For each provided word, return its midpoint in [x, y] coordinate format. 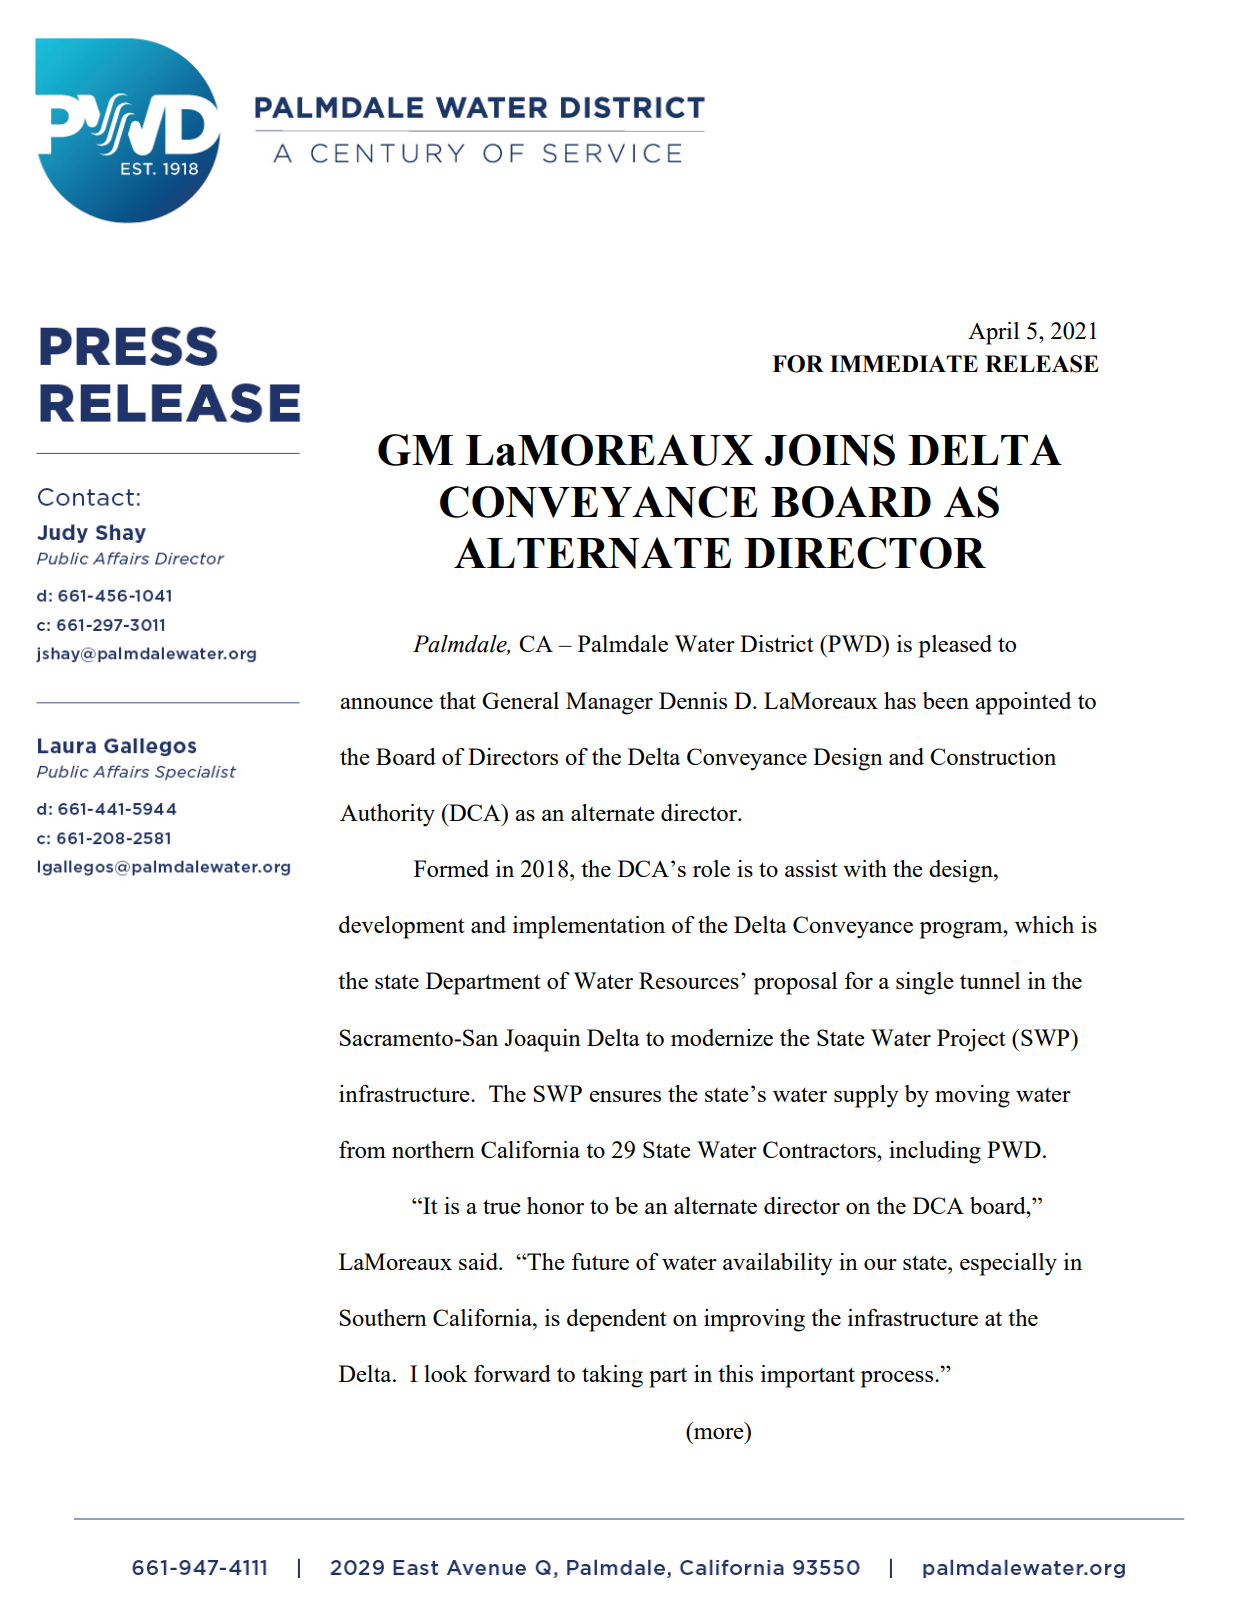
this [735, 1373]
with [865, 868]
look [446, 1373]
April [993, 333]
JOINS [830, 450]
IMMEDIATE [904, 363]
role [711, 868]
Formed [451, 868]
